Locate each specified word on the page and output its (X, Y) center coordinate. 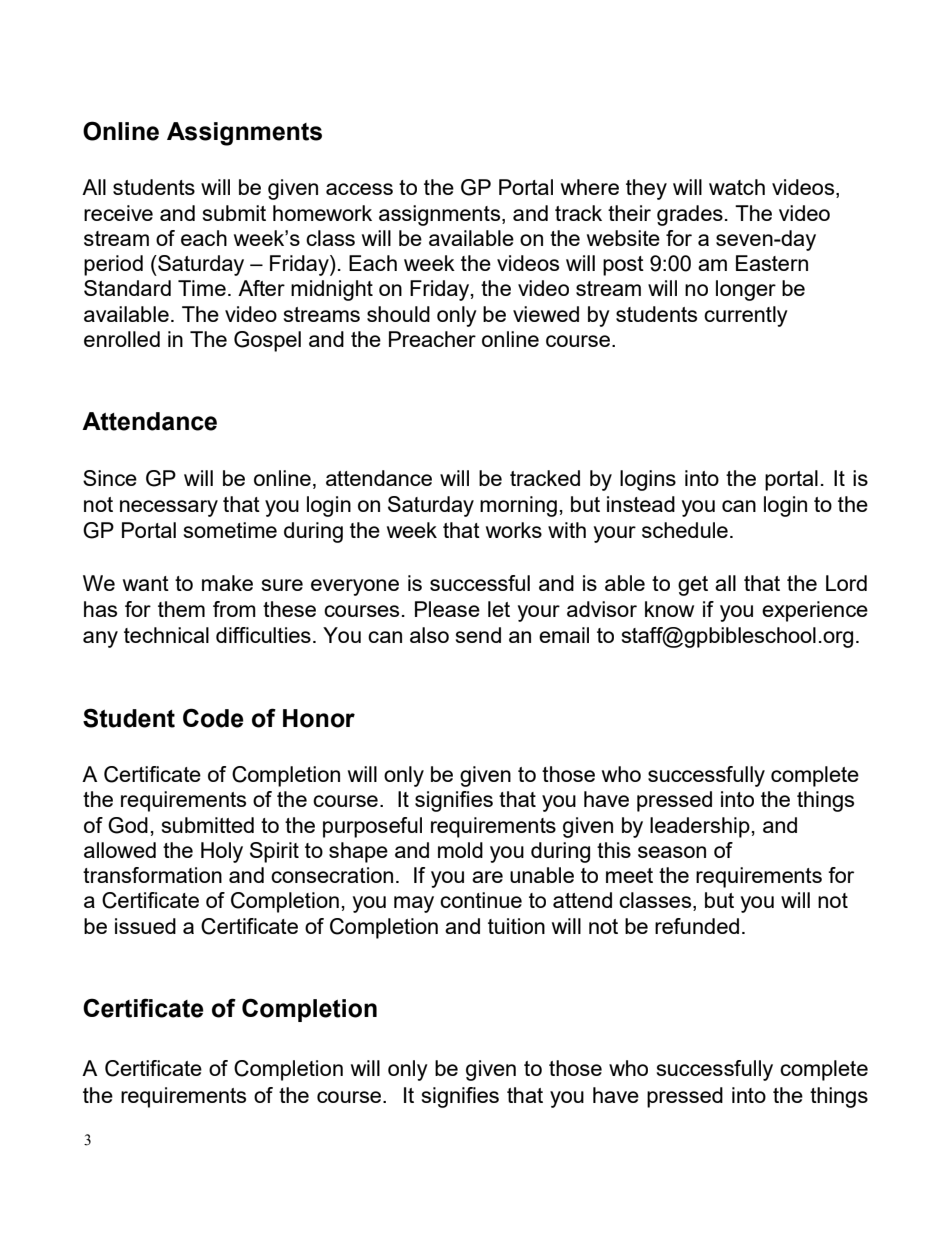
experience (815, 611)
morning (518, 506)
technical (166, 635)
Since (110, 478)
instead (641, 504)
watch (737, 187)
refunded (697, 926)
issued (145, 926)
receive (118, 213)
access (359, 189)
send (478, 635)
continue (481, 900)
